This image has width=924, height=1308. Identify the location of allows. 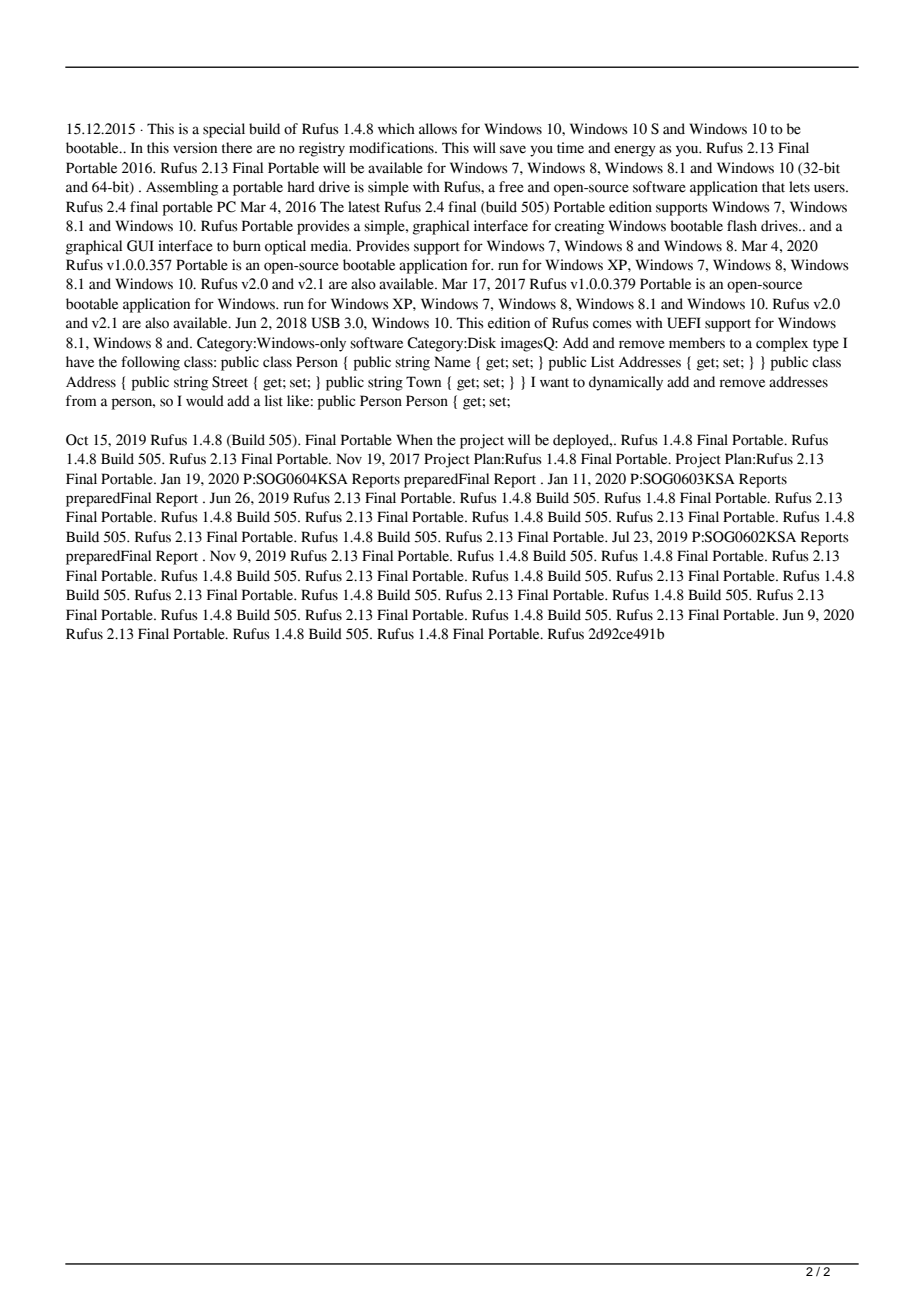
(438, 129).
